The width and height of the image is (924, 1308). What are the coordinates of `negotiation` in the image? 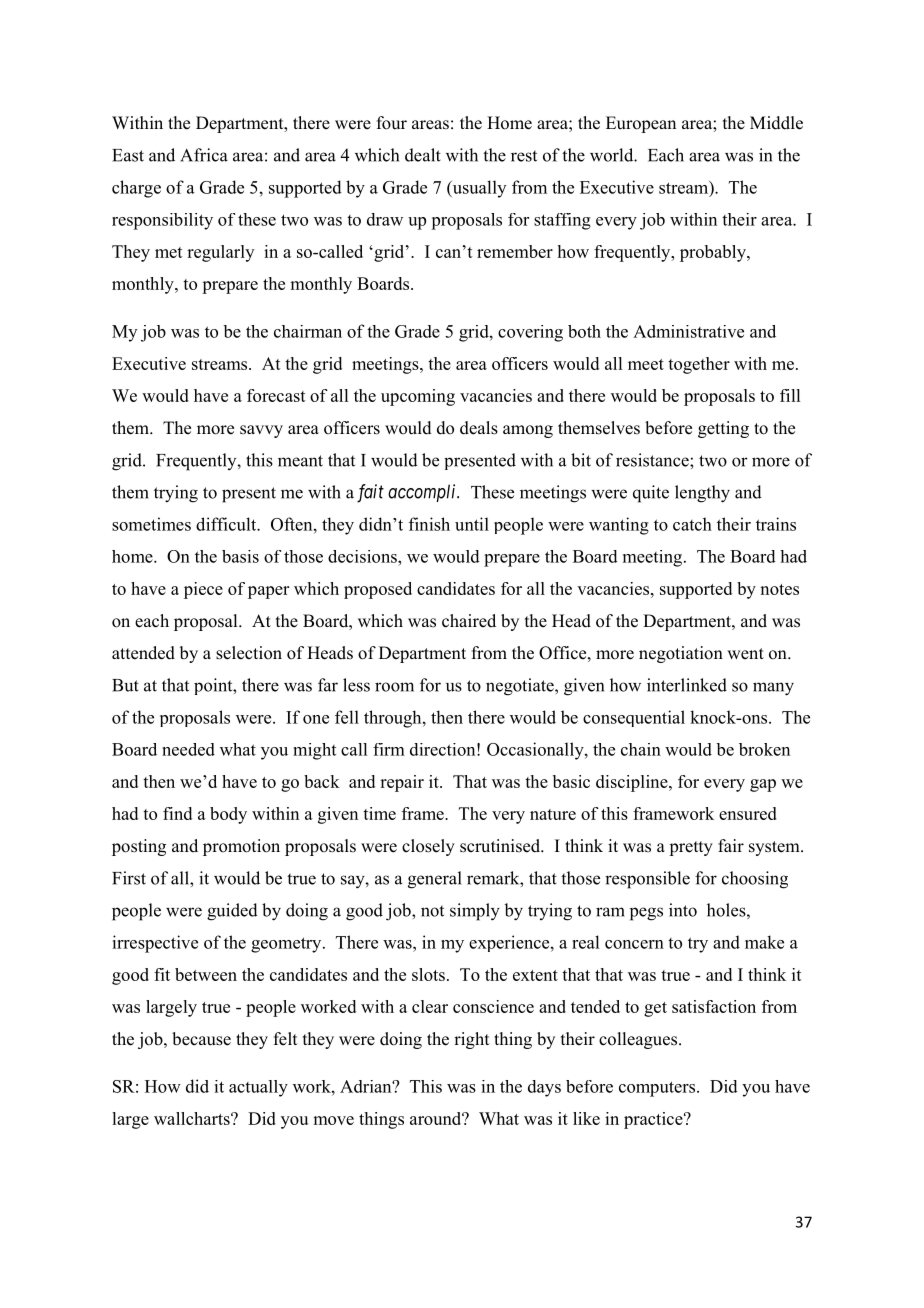 It's located at (681, 654).
